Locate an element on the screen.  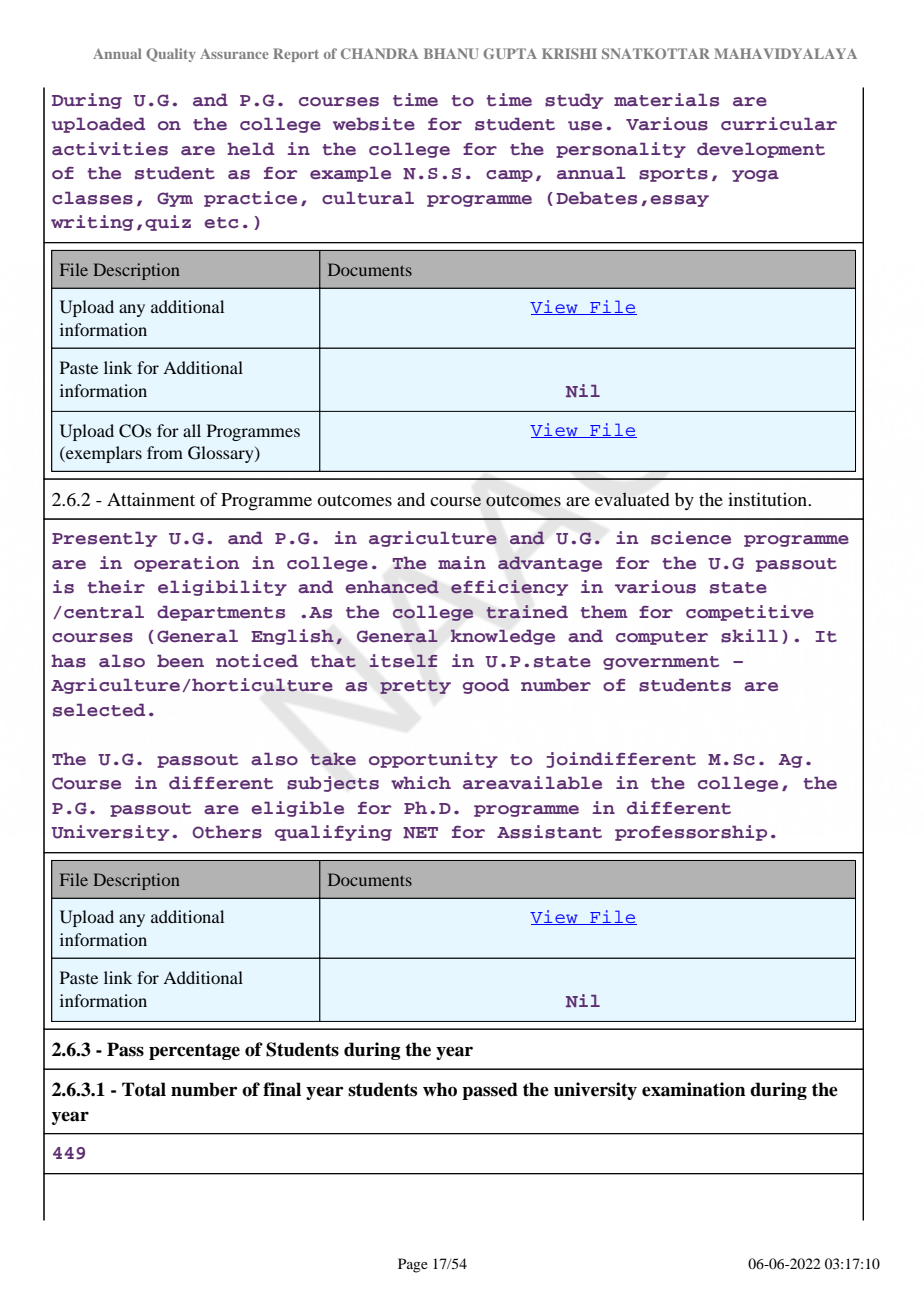
CHANDRA is located at coordinates (380, 53).
